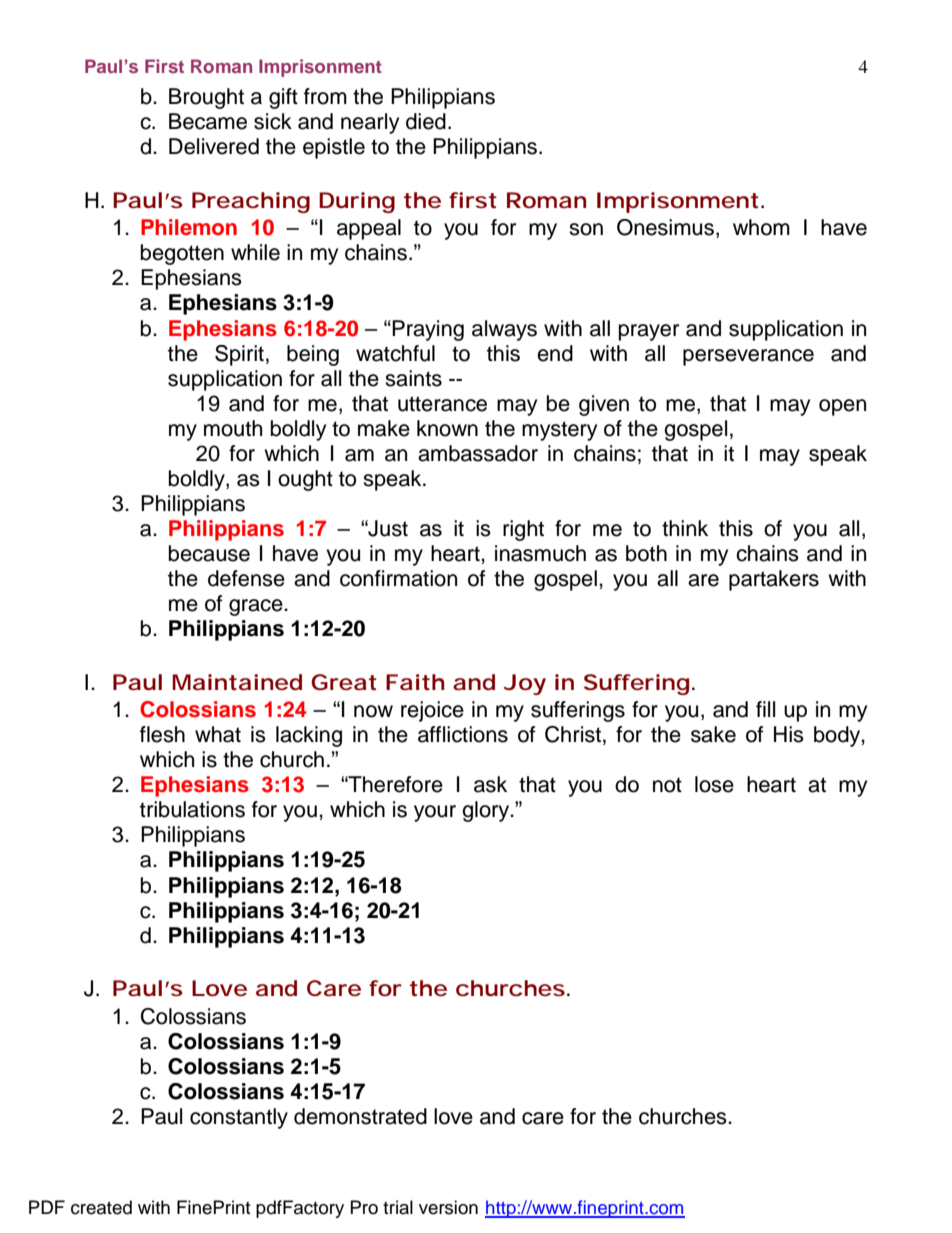  Describe the element at coordinates (233, 428) in the screenshot. I see `mouth` at that location.
